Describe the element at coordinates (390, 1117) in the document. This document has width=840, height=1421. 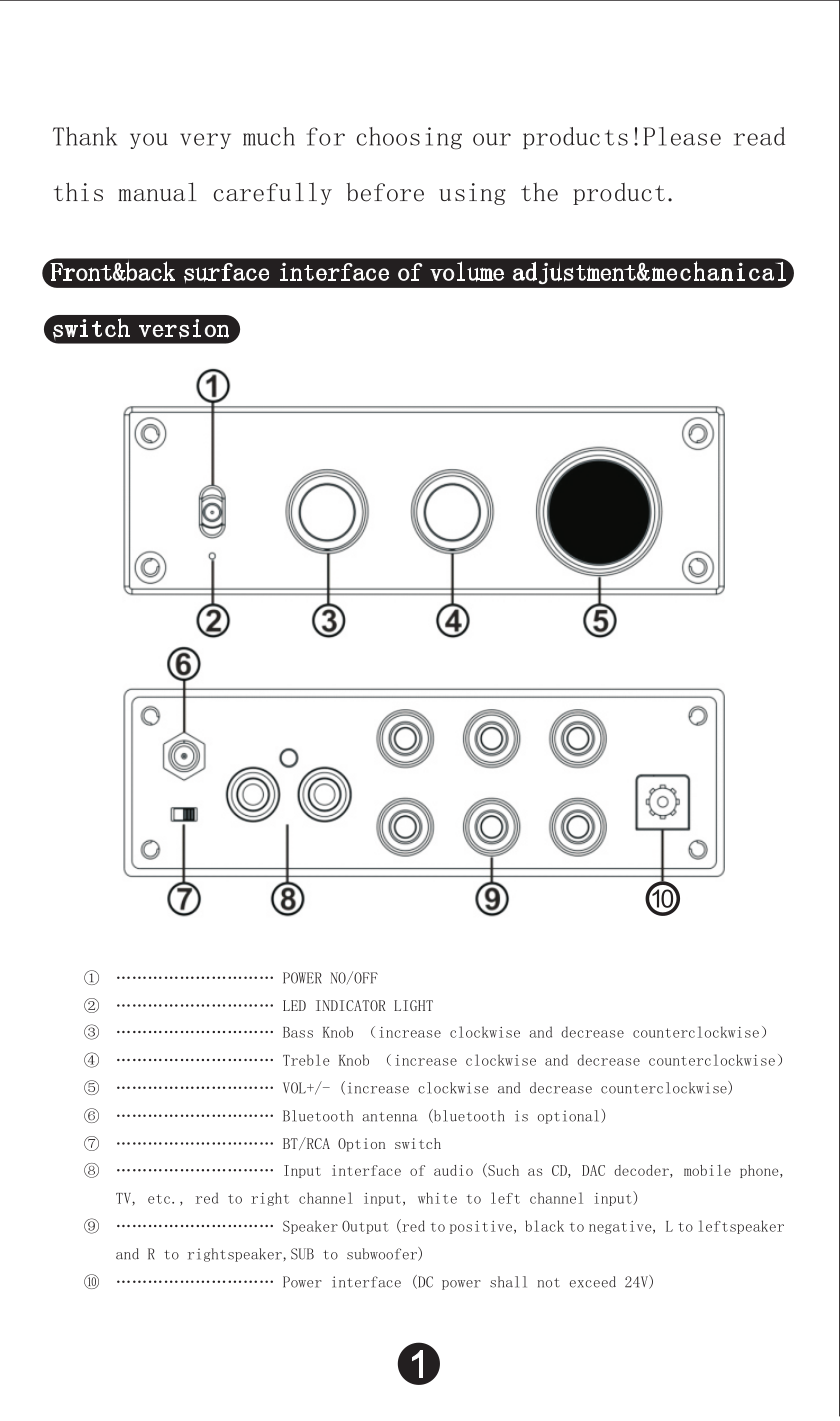
I see `antenna` at that location.
